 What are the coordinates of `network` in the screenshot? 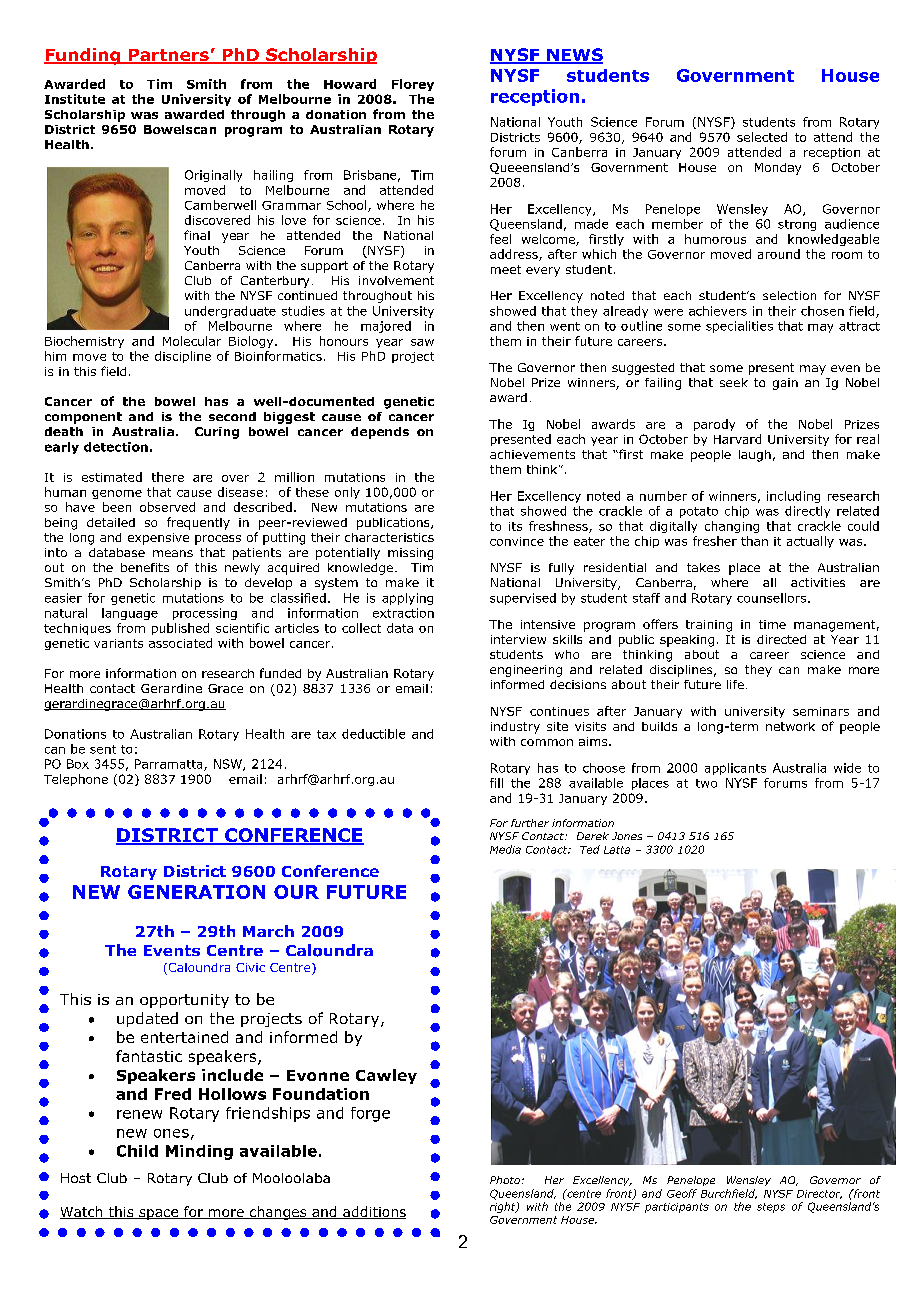 It's located at (790, 726).
